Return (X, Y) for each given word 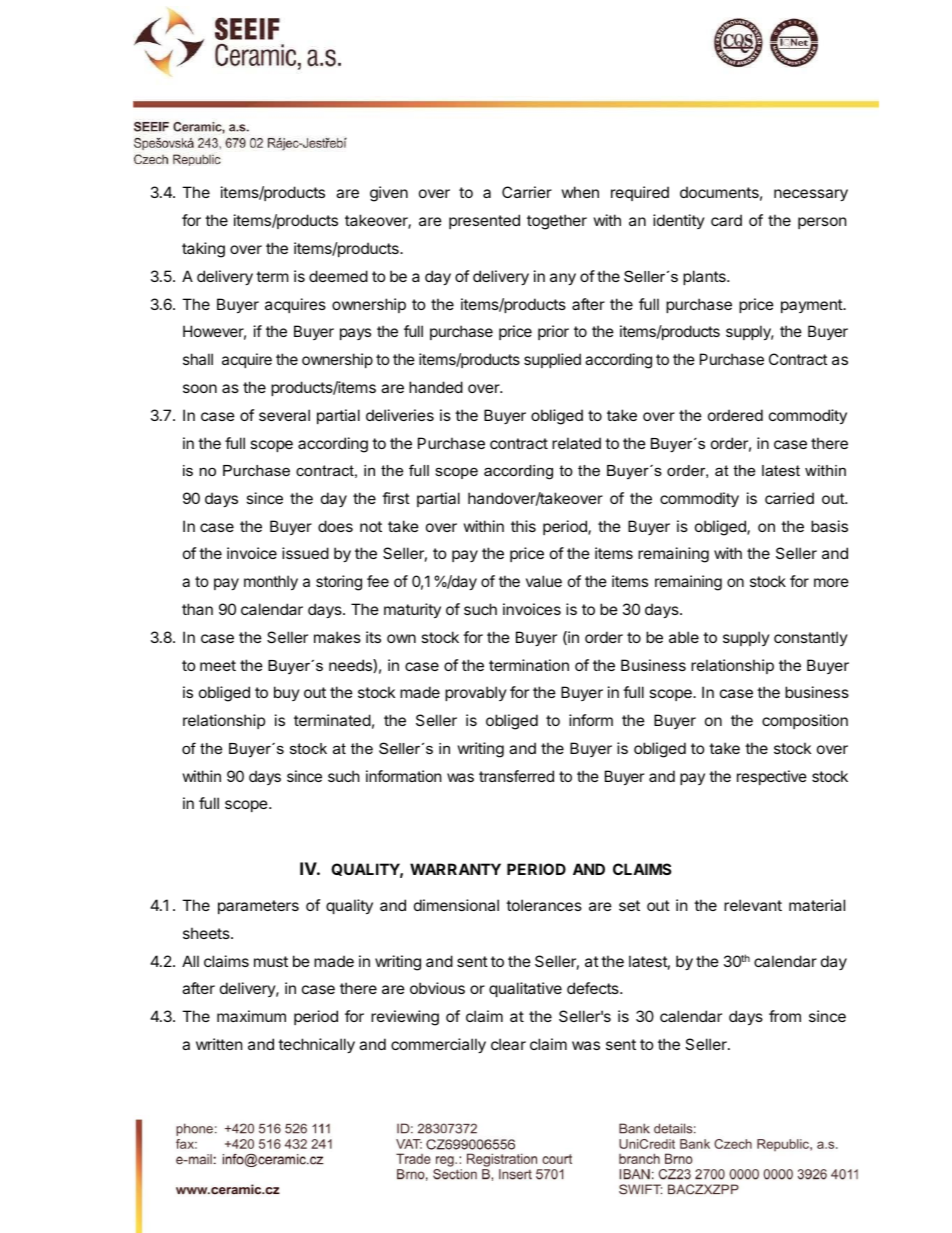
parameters (258, 907)
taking (203, 250)
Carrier (527, 192)
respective (772, 777)
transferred (516, 776)
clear (508, 1044)
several (284, 415)
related (576, 443)
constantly (811, 638)
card (726, 220)
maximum (251, 1016)
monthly (271, 582)
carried (789, 498)
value (544, 581)
